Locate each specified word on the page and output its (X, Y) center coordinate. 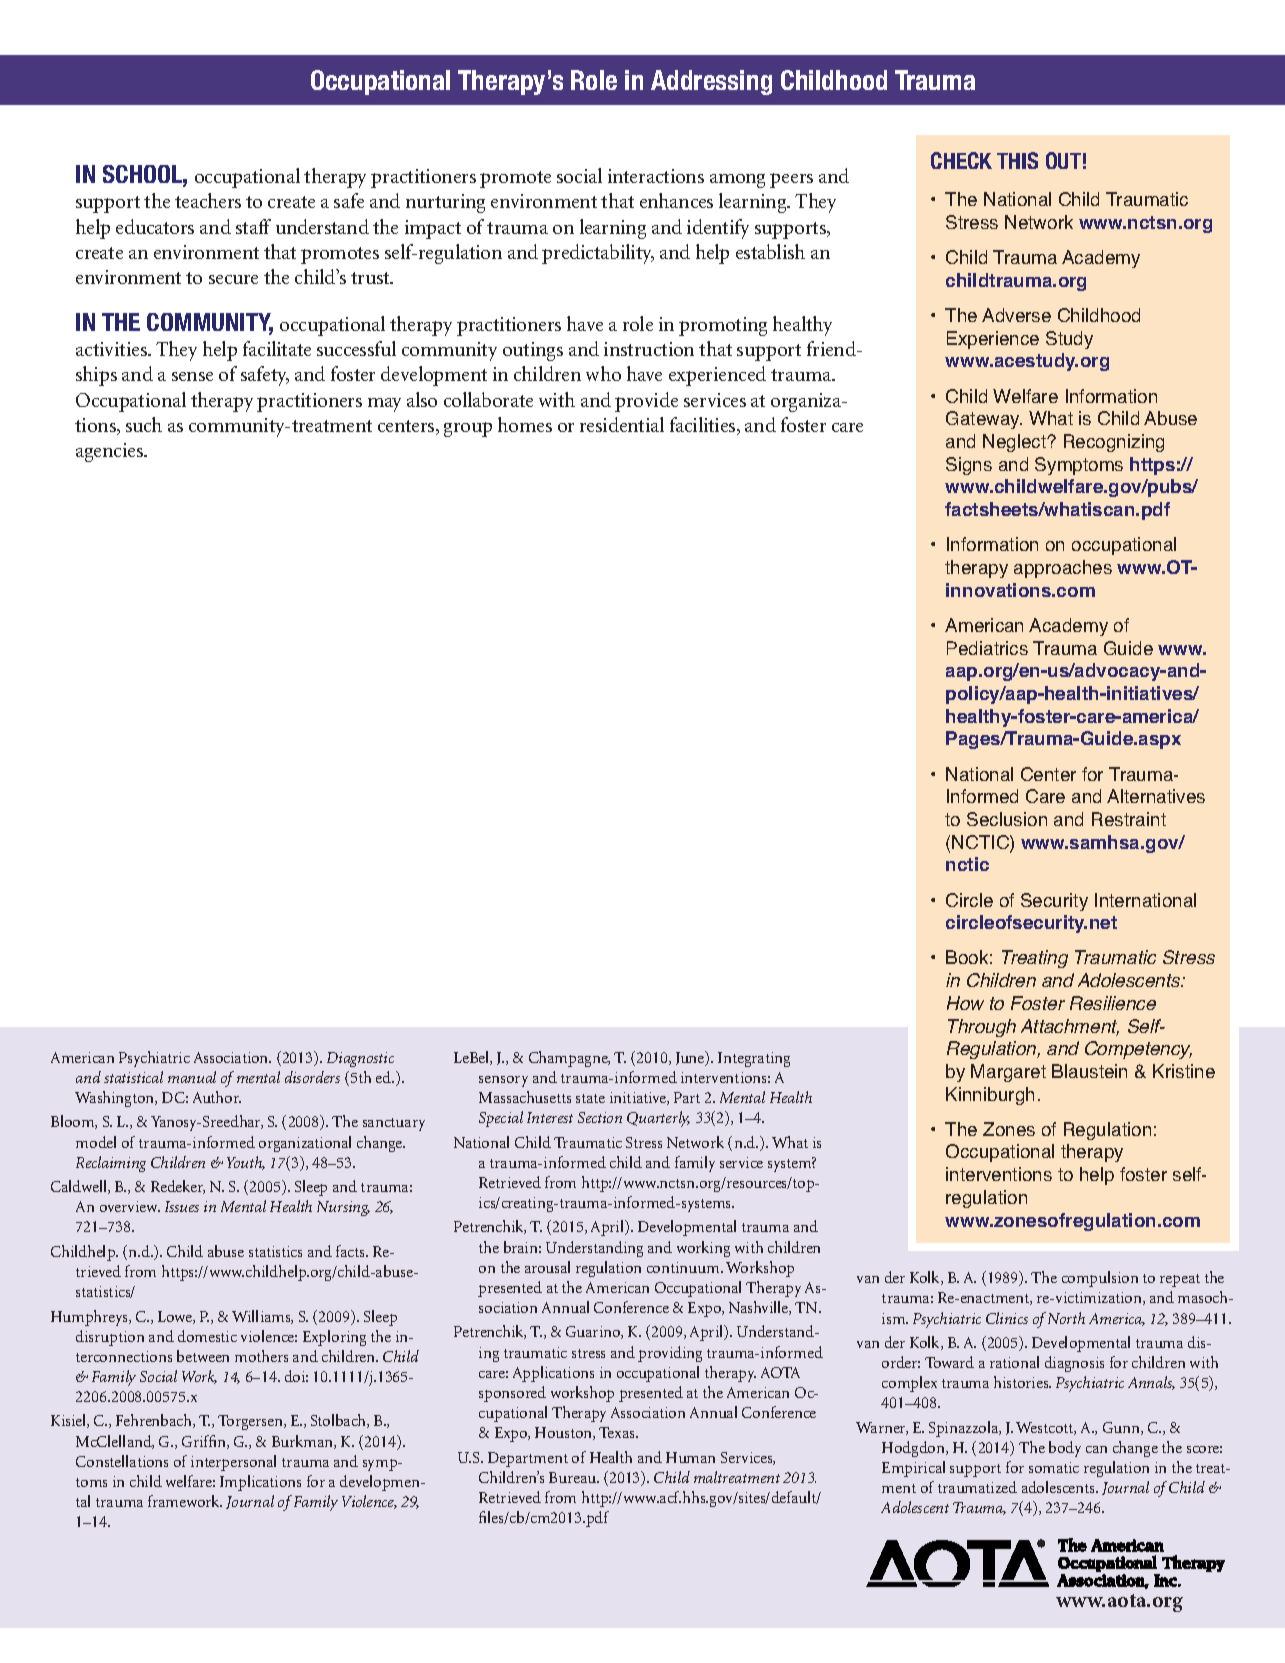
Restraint (1129, 819)
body (1065, 1449)
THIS (1017, 160)
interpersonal (233, 1463)
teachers (208, 200)
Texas (618, 1432)
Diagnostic (360, 1059)
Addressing (711, 82)
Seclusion (1007, 819)
